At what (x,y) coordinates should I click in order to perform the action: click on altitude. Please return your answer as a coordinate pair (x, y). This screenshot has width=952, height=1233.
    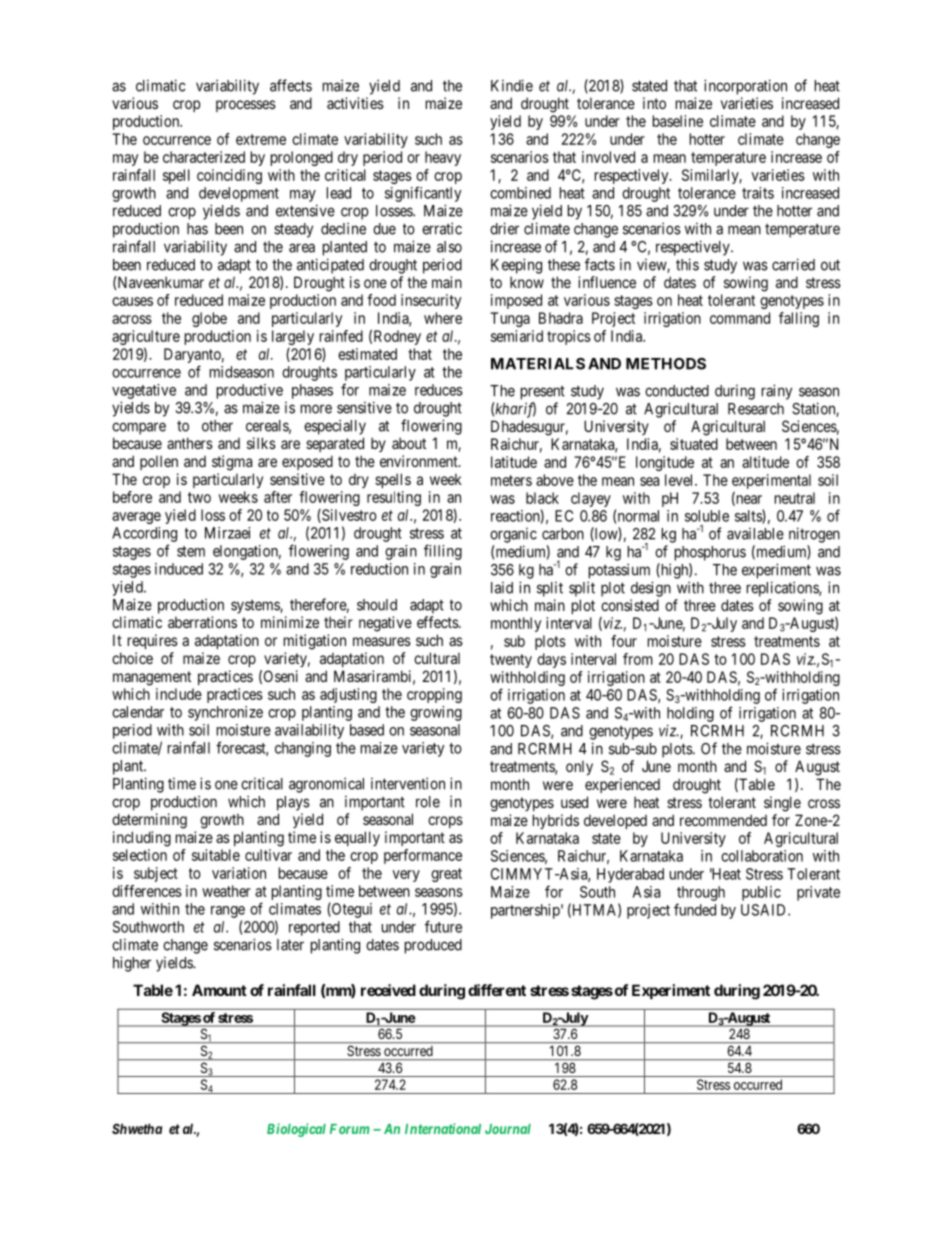
    Looking at the image, I should click on (765, 462).
